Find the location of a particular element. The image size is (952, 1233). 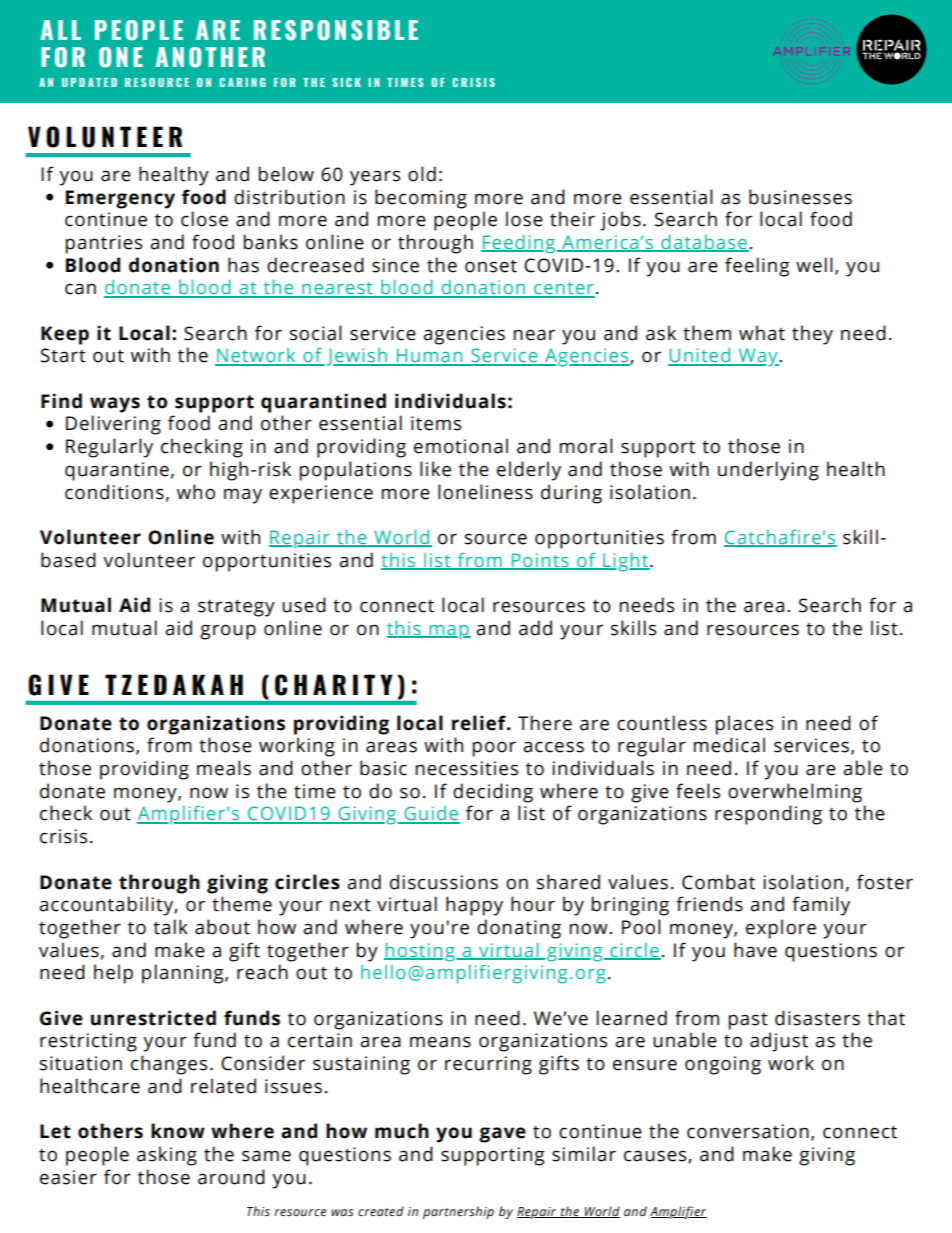

group is located at coordinates (228, 632).
